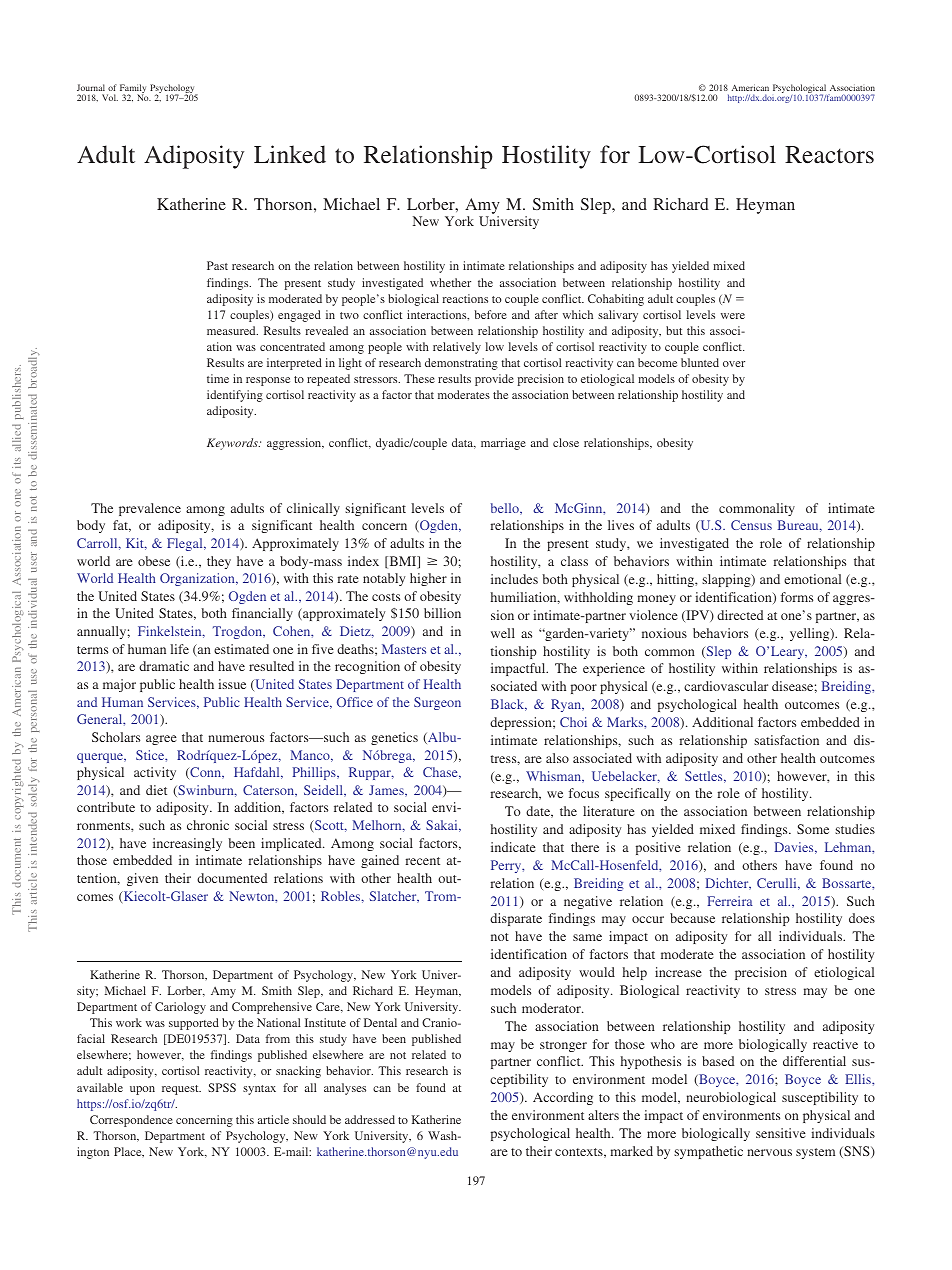 The height and width of the screenshot is (1270, 952). Describe the element at coordinates (179, 649) in the screenshot. I see `life` at that location.
